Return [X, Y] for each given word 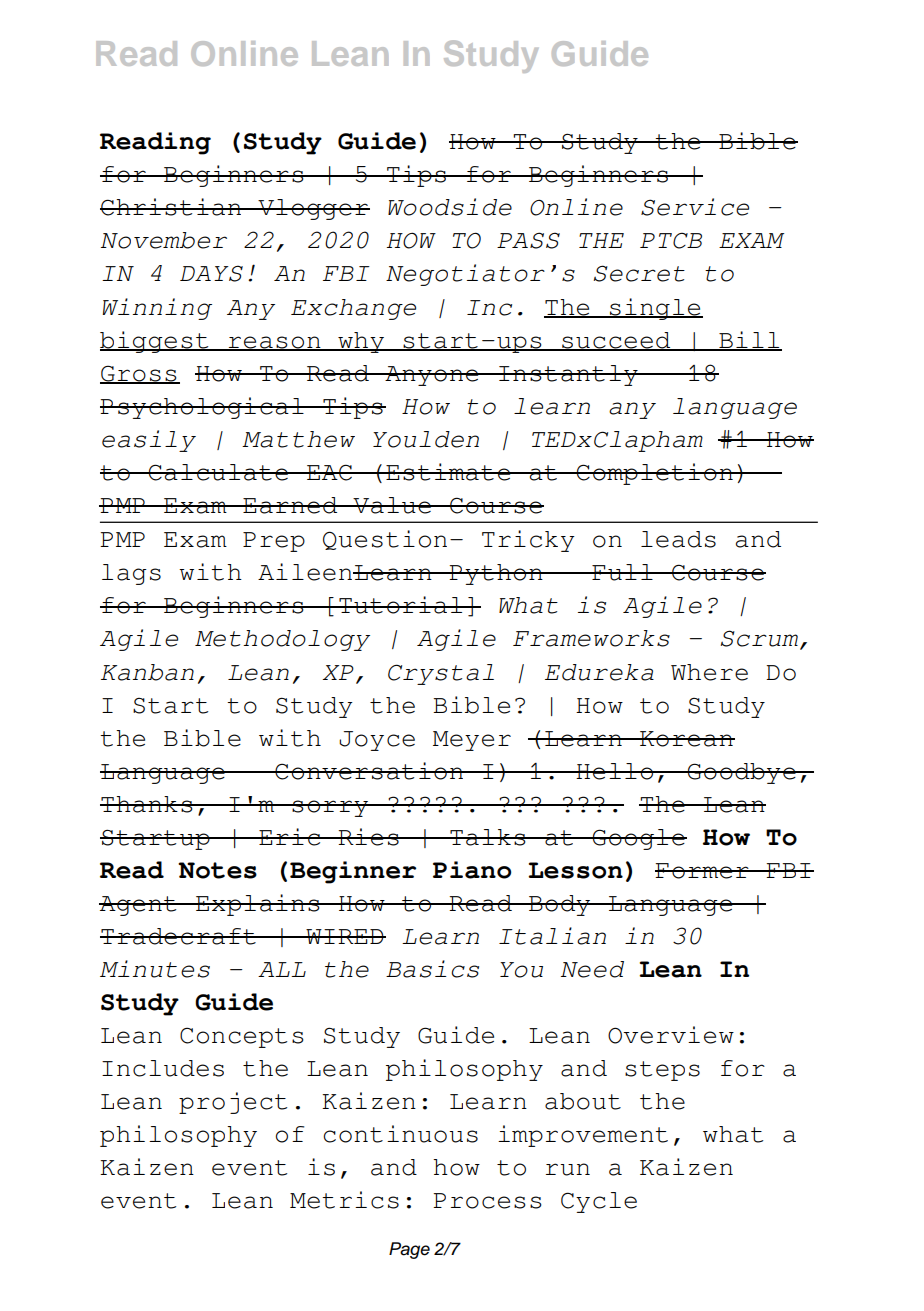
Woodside [450, 207]
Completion [655, 474]
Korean [686, 739]
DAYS [211, 273]
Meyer [472, 741]
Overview [671, 1035]
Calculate [219, 472]
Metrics [344, 1200]
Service [695, 207]
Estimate [448, 472]
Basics [432, 969]
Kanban [147, 672]
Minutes [155, 969]
